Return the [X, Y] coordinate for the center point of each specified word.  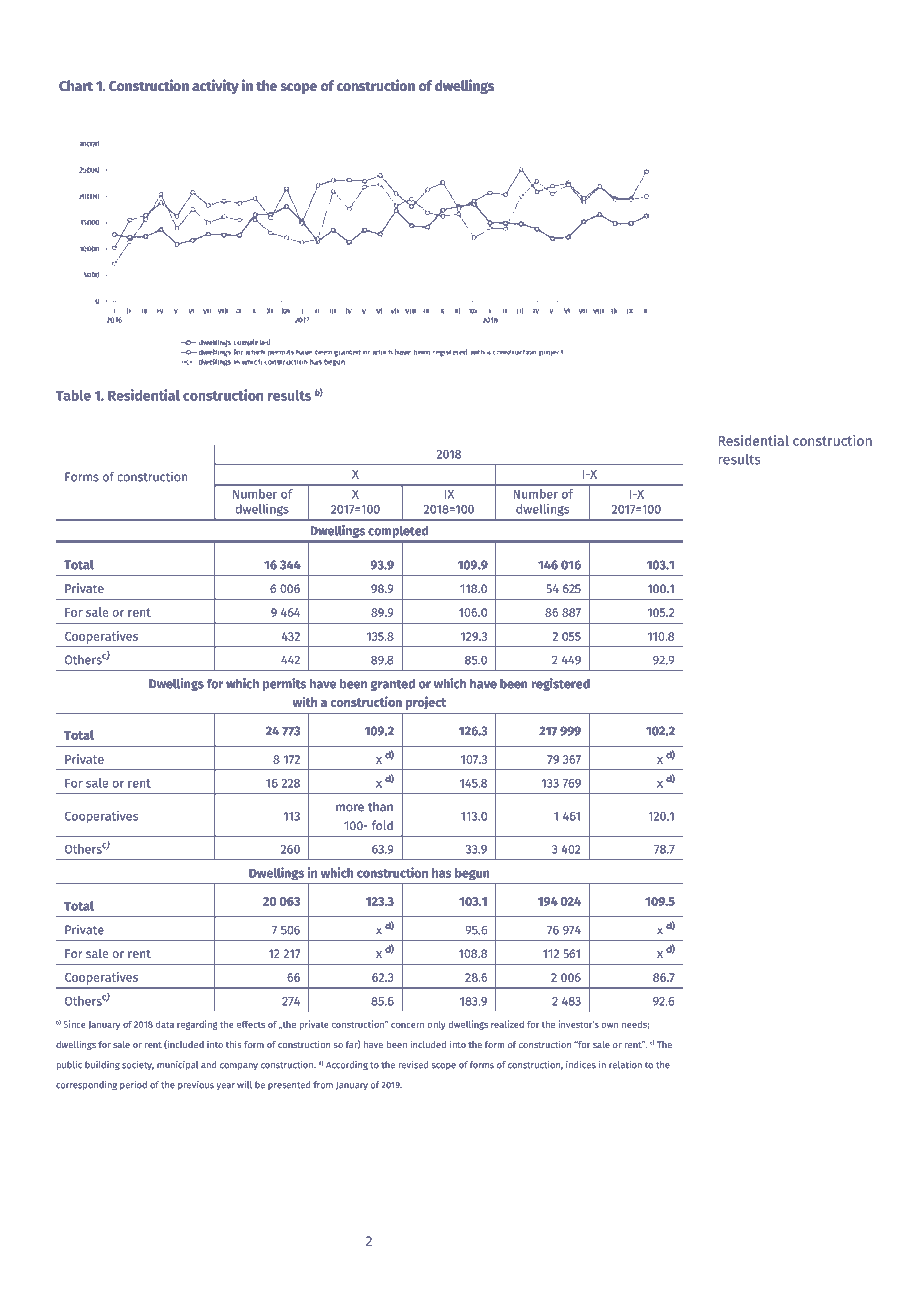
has [442, 873]
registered [560, 684]
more [350, 808]
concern [407, 1025]
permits [284, 684]
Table [73, 395]
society [138, 1065]
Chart [76, 86]
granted [393, 685]
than [380, 807]
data [165, 1024]
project [426, 703]
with [305, 701]
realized [507, 1024]
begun [472, 874]
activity [215, 86]
